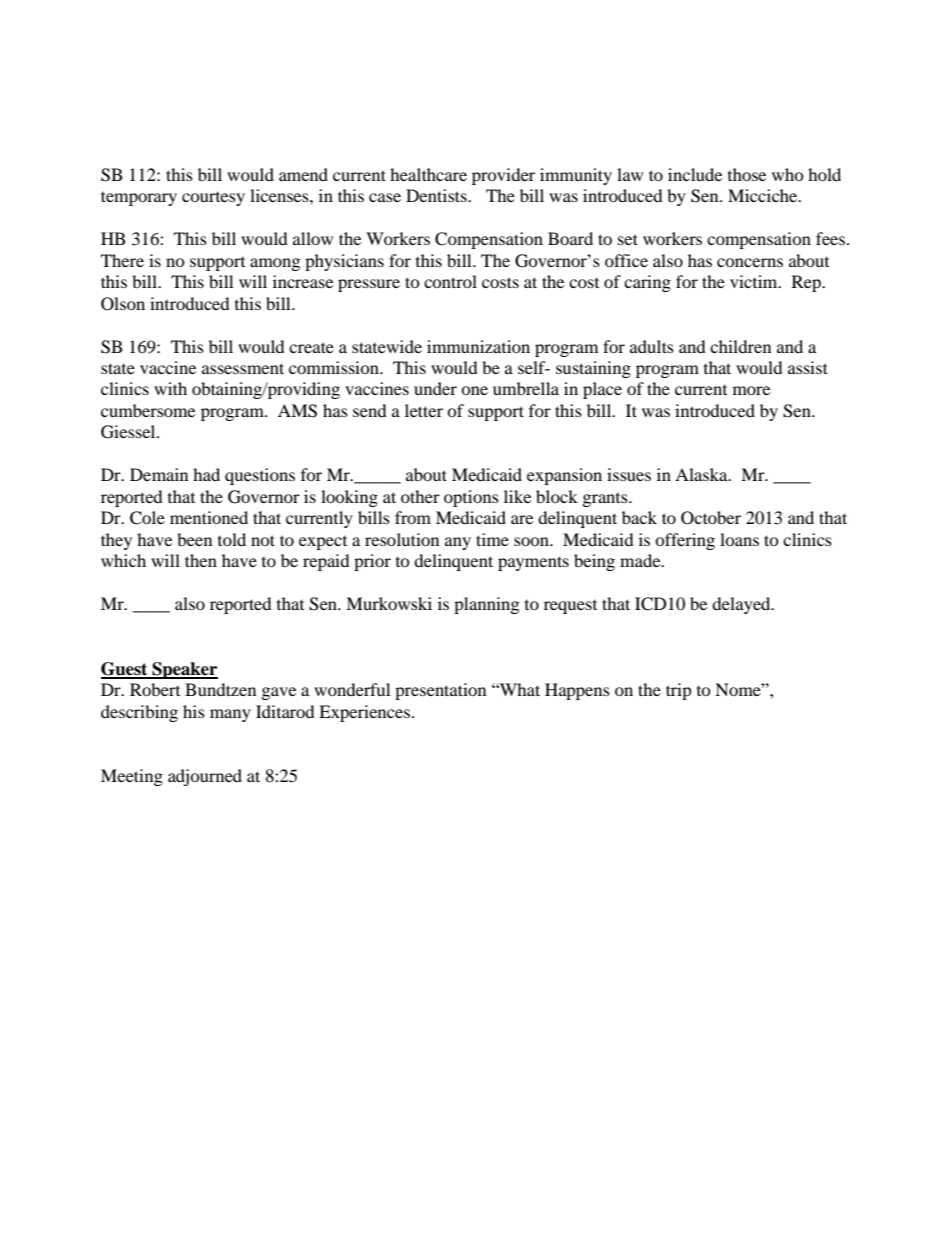 The image size is (952, 1233). What do you see at coordinates (486, 605) in the screenshot?
I see `planning` at bounding box center [486, 605].
